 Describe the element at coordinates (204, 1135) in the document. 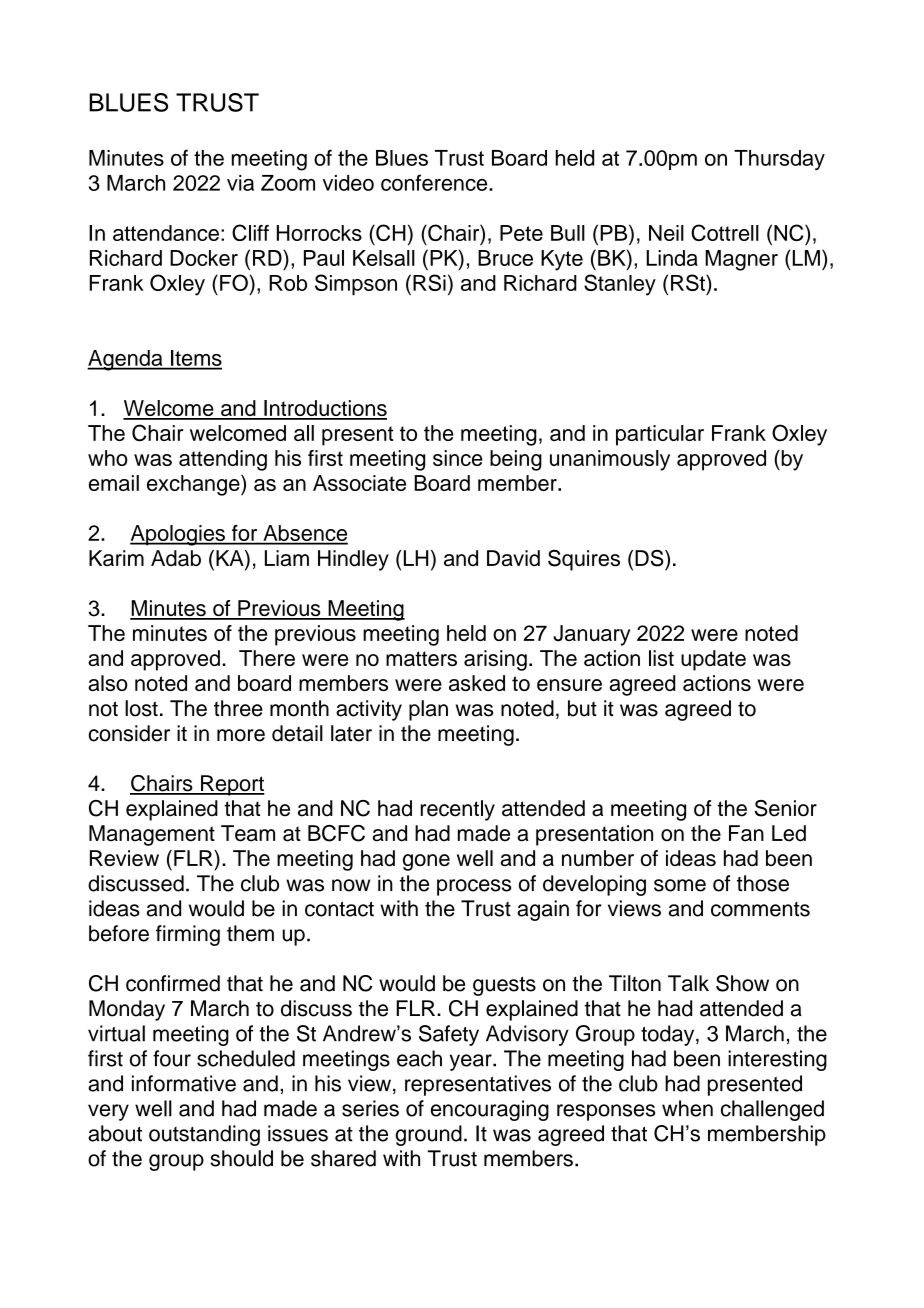

I see `outstanding` at that location.
